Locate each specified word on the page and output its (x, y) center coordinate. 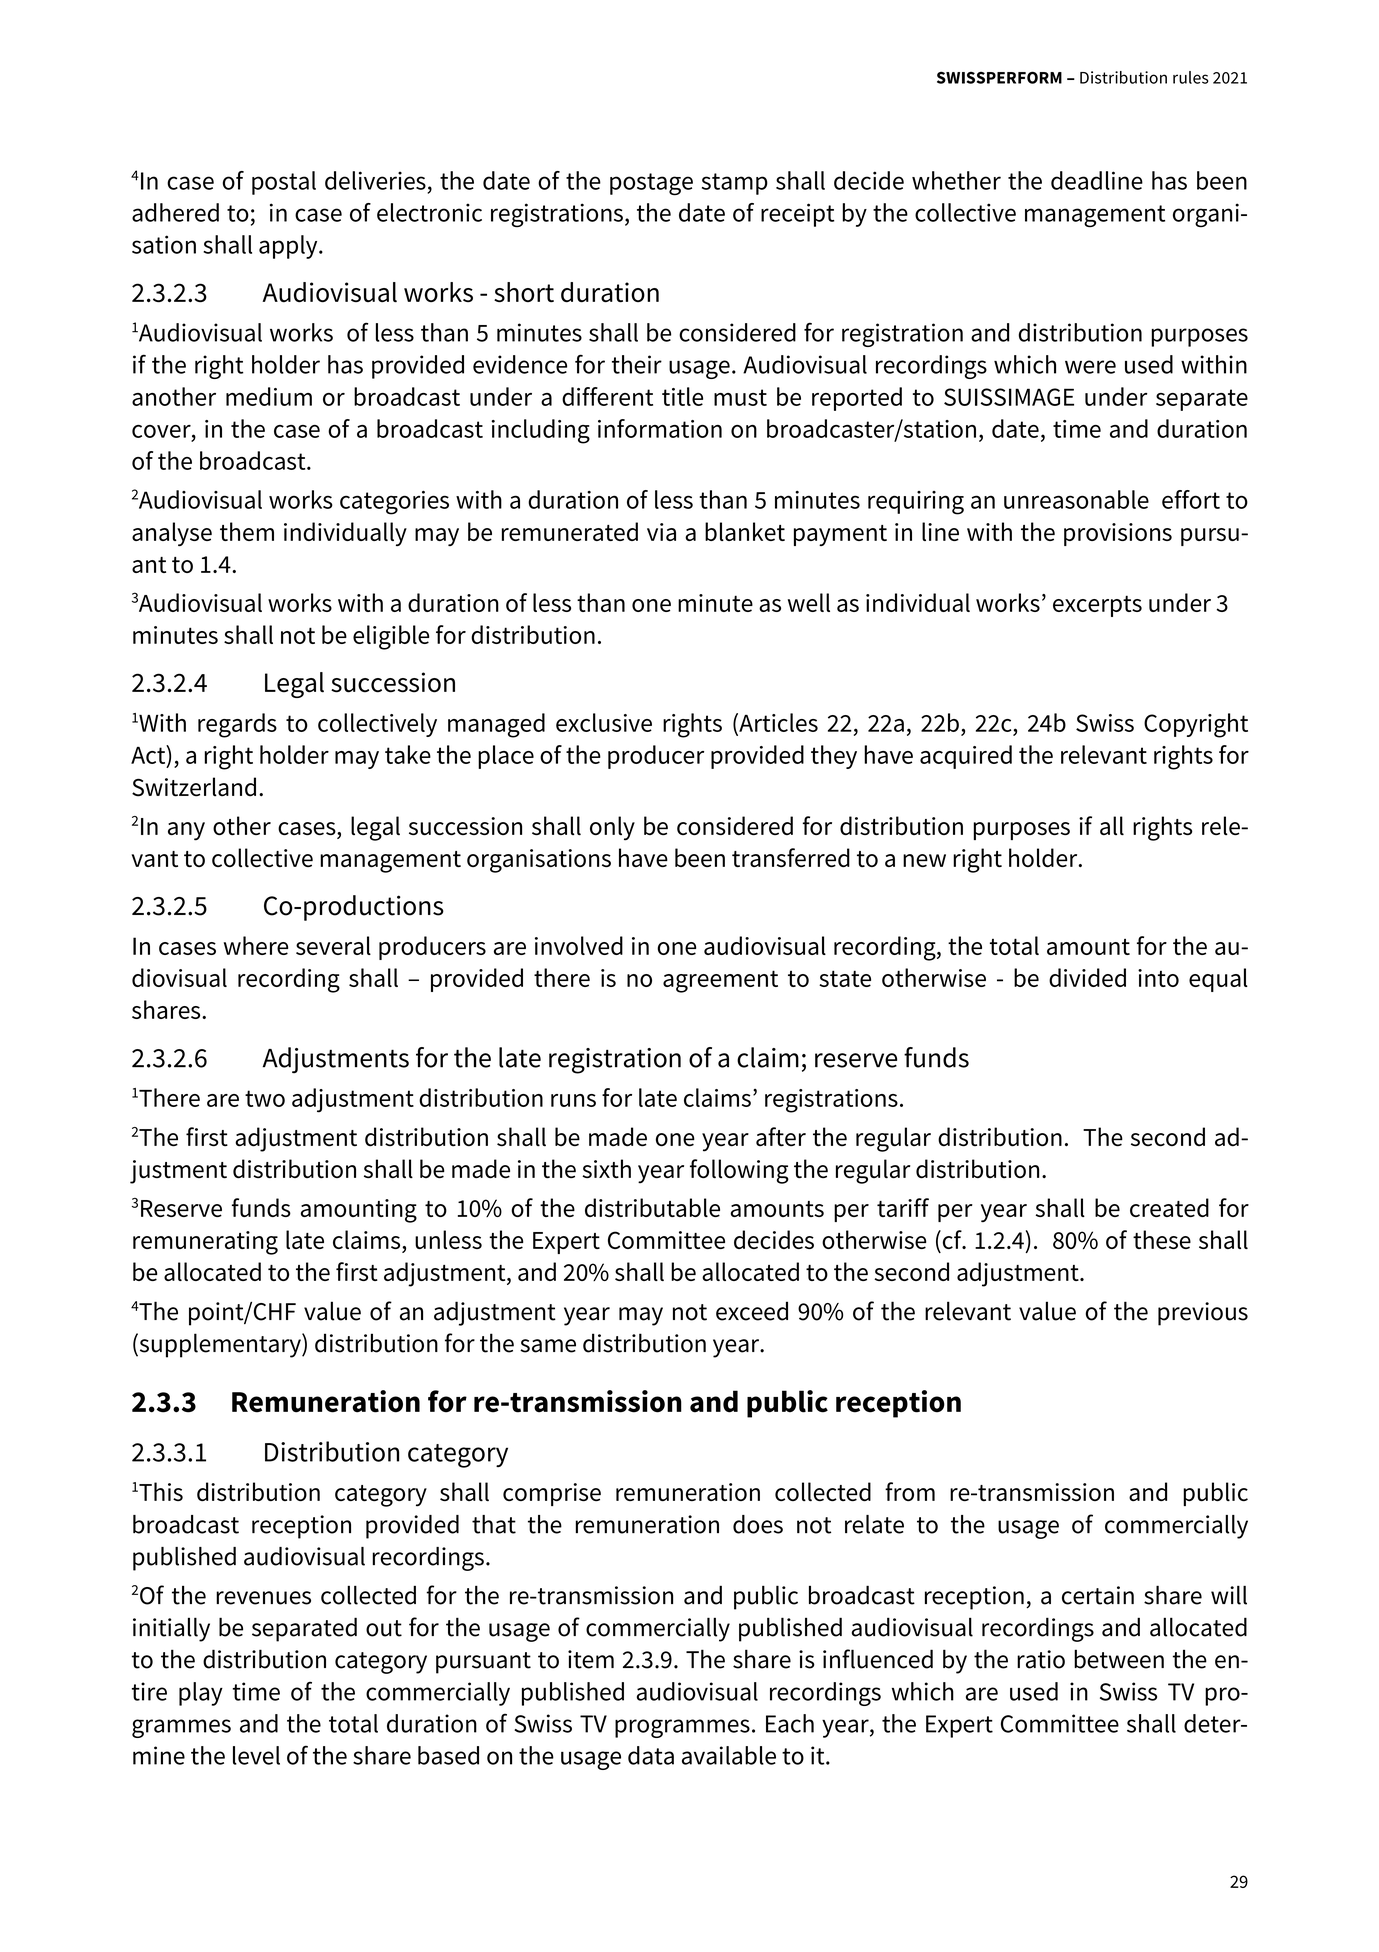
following (739, 1171)
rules (1191, 77)
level (256, 1755)
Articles (777, 722)
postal (284, 183)
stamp (735, 184)
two (265, 1098)
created (1169, 1207)
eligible (391, 637)
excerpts (1097, 606)
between (1119, 1659)
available (729, 1755)
